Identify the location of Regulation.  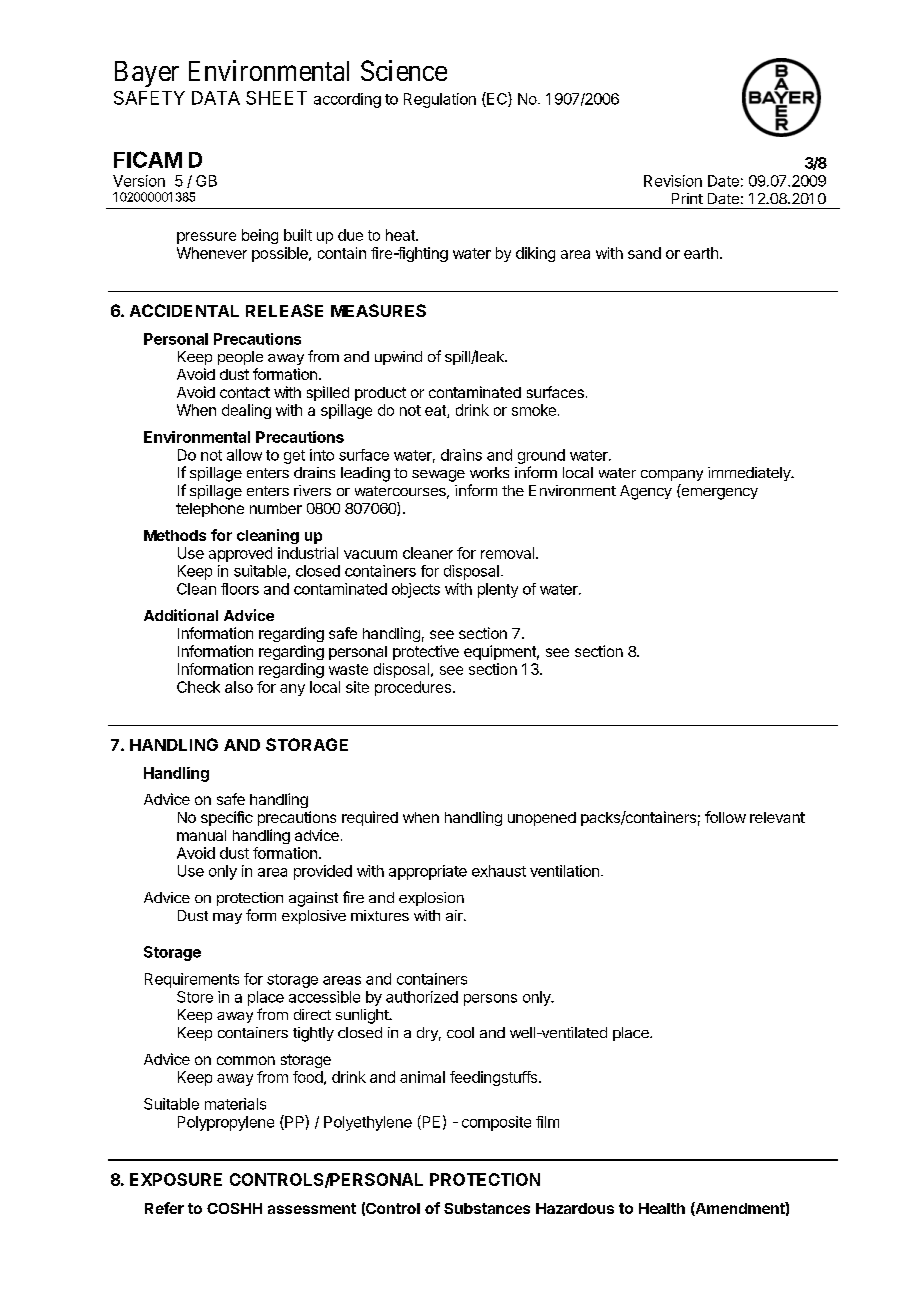
(440, 100).
